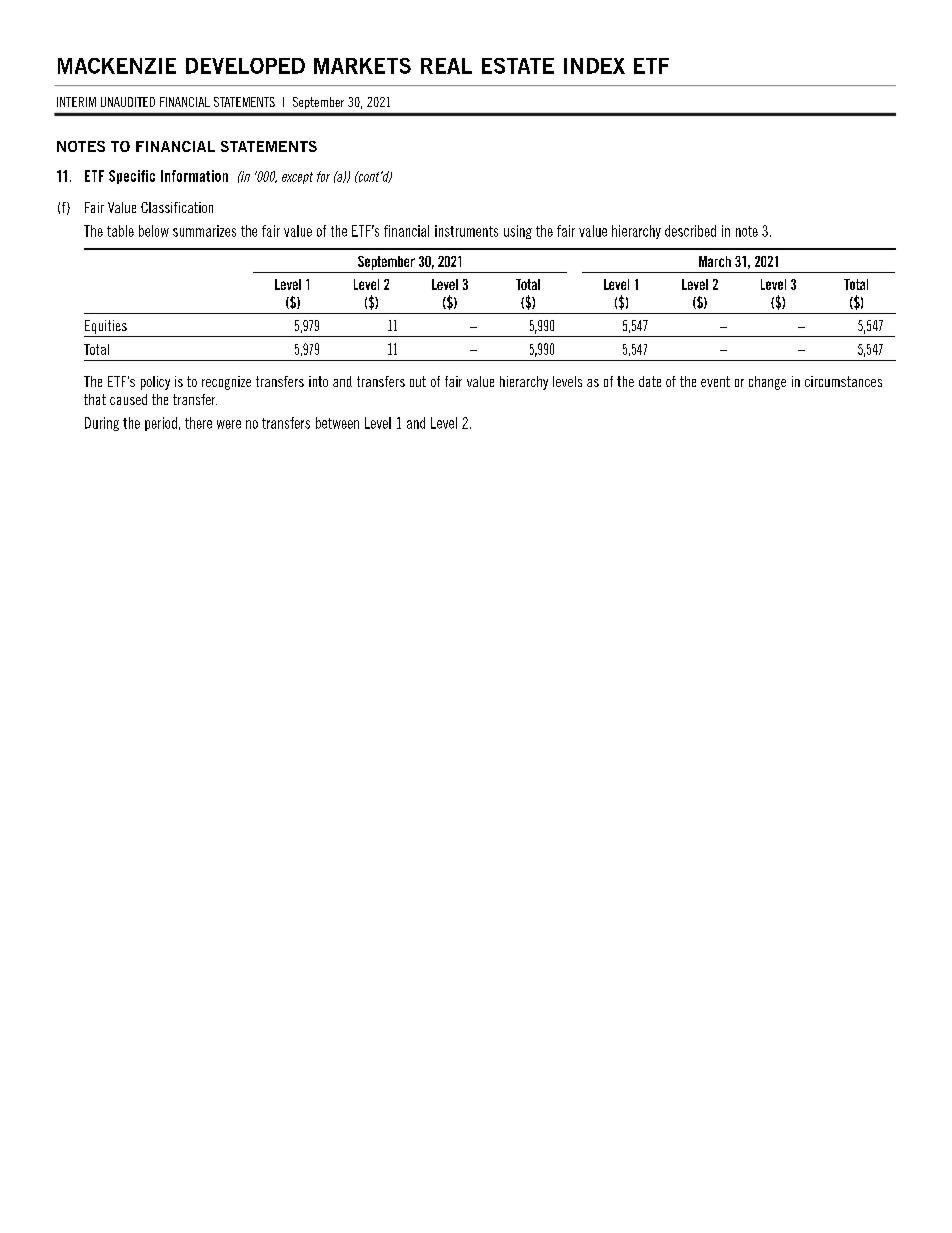  I want to click on instruments, so click(466, 231).
